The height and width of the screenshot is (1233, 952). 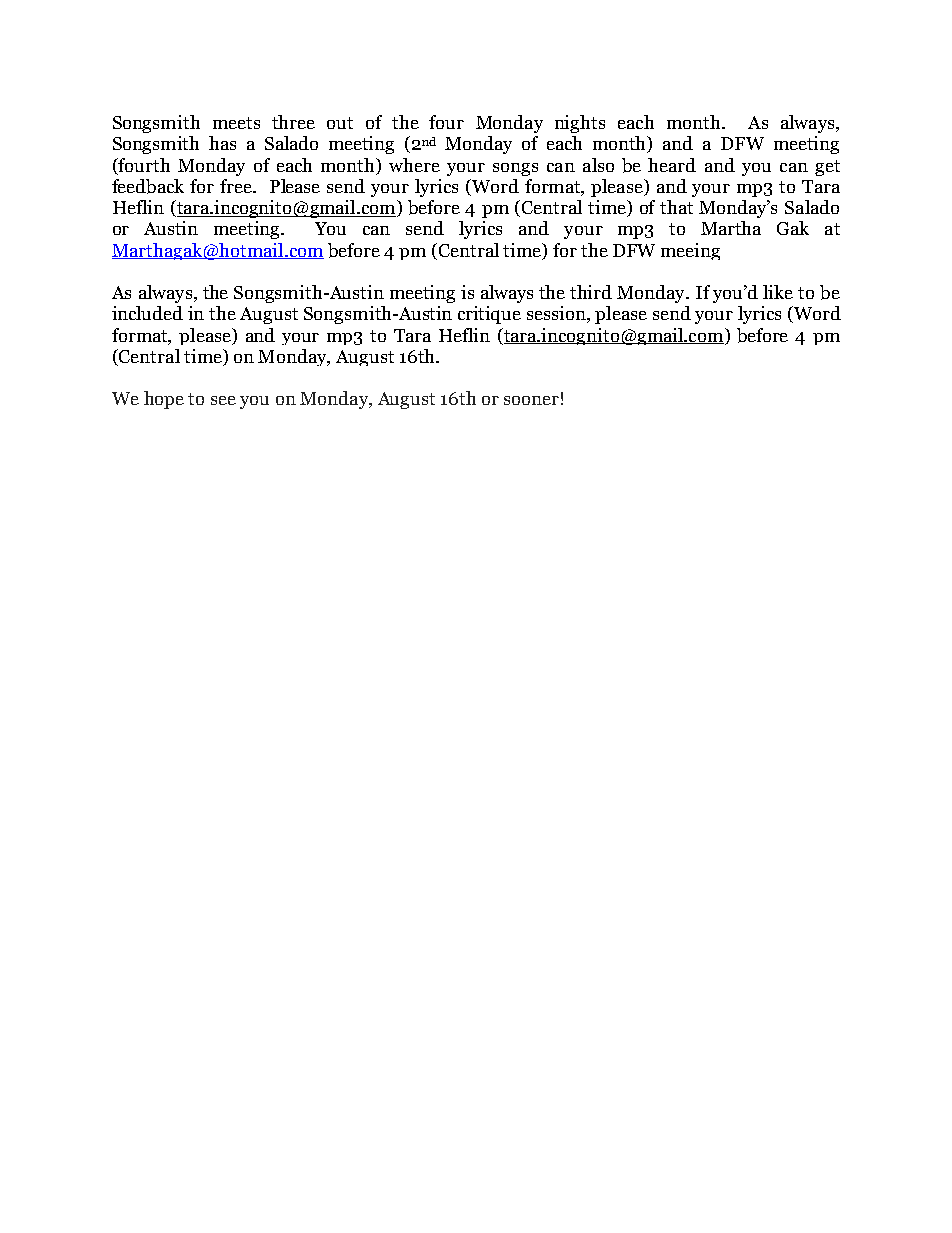 I want to click on see, so click(x=223, y=400).
